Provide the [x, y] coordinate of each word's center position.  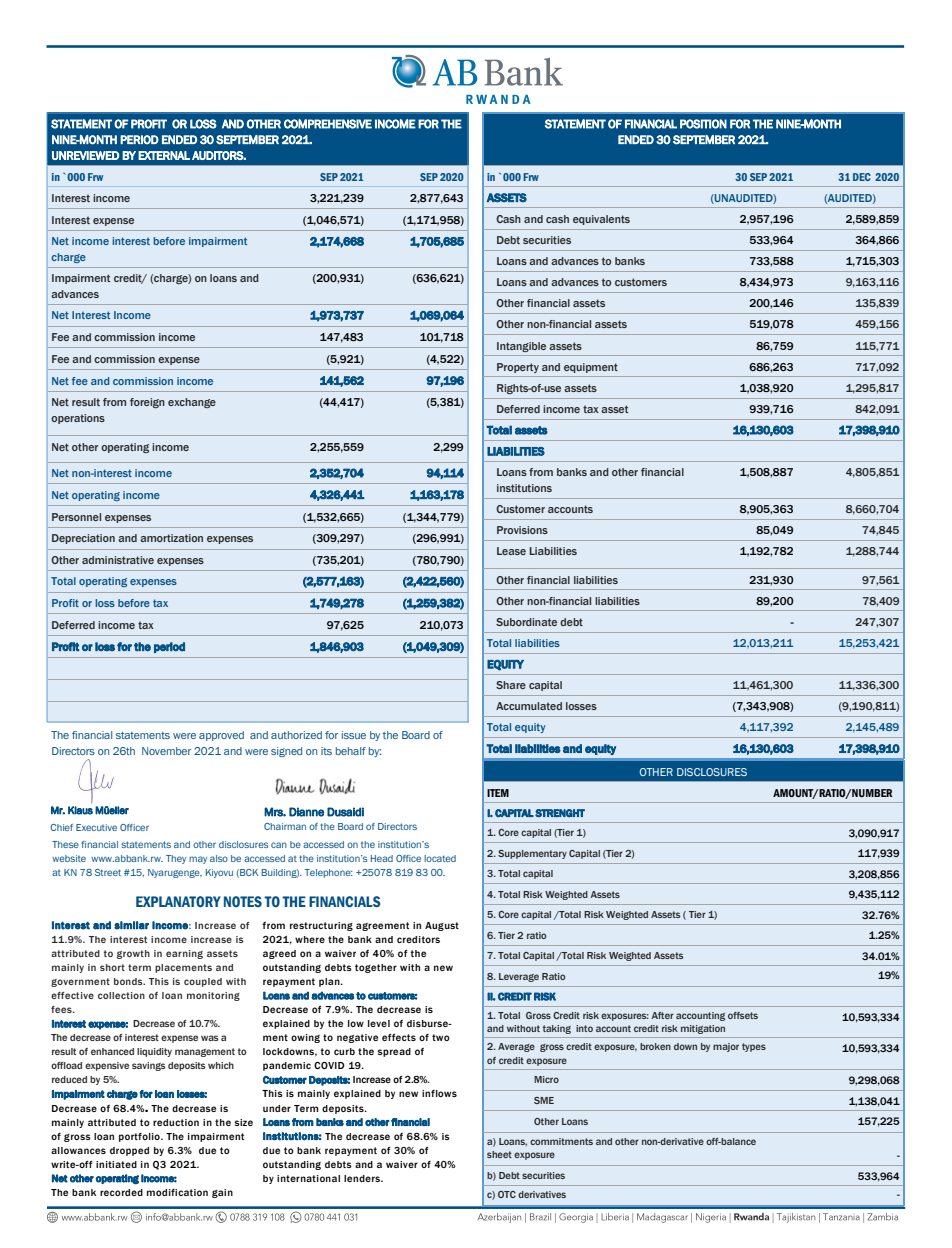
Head [382, 858]
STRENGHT [560, 813]
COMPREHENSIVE [328, 124]
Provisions [522, 530]
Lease [511, 551]
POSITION [703, 124]
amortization [171, 538]
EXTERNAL [164, 155]
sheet [499, 1154]
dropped [129, 1151]
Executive [96, 827]
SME [544, 1100]
